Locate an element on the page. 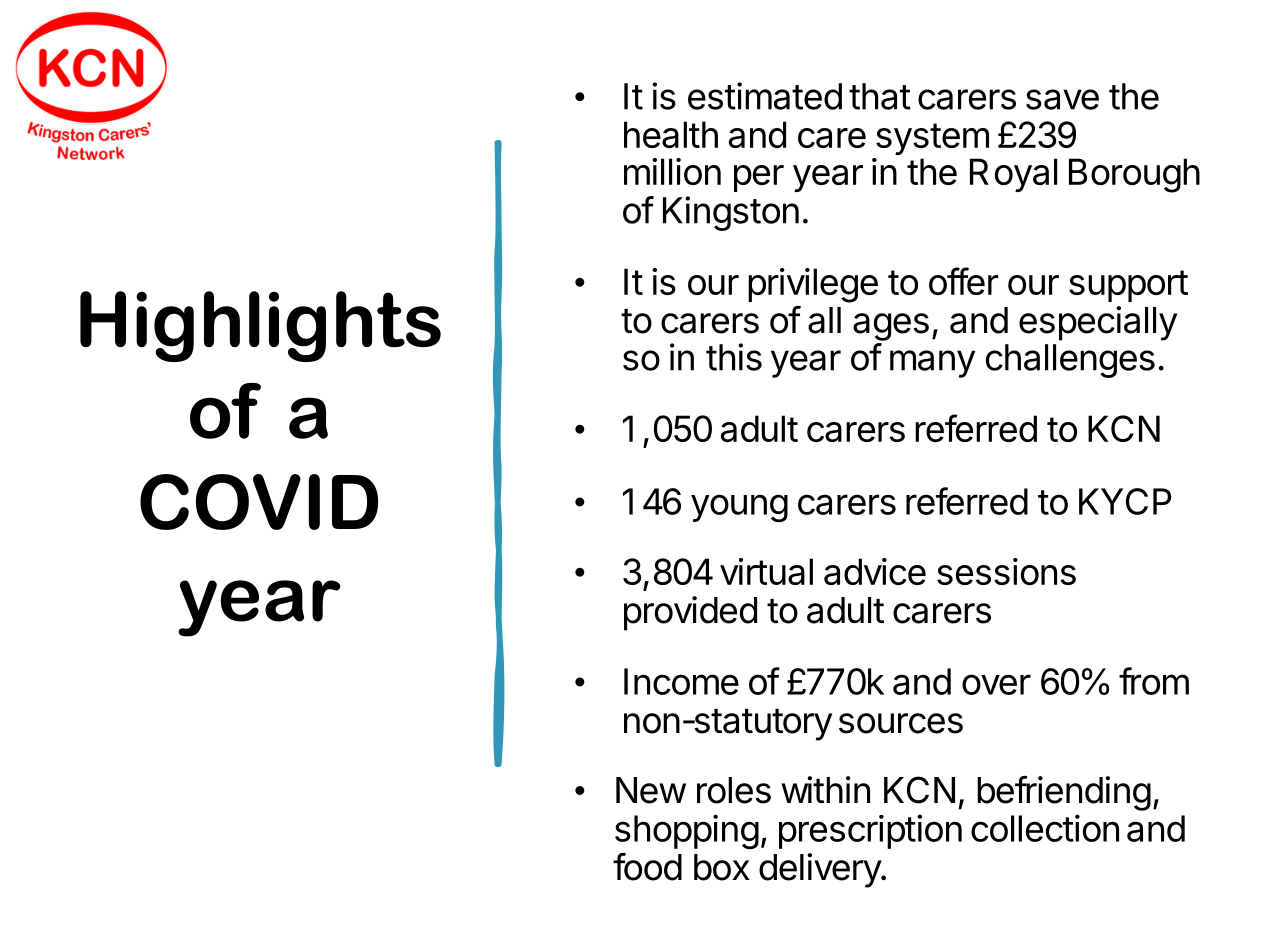 The height and width of the page is (952, 1270). estimated is located at coordinates (765, 96).
